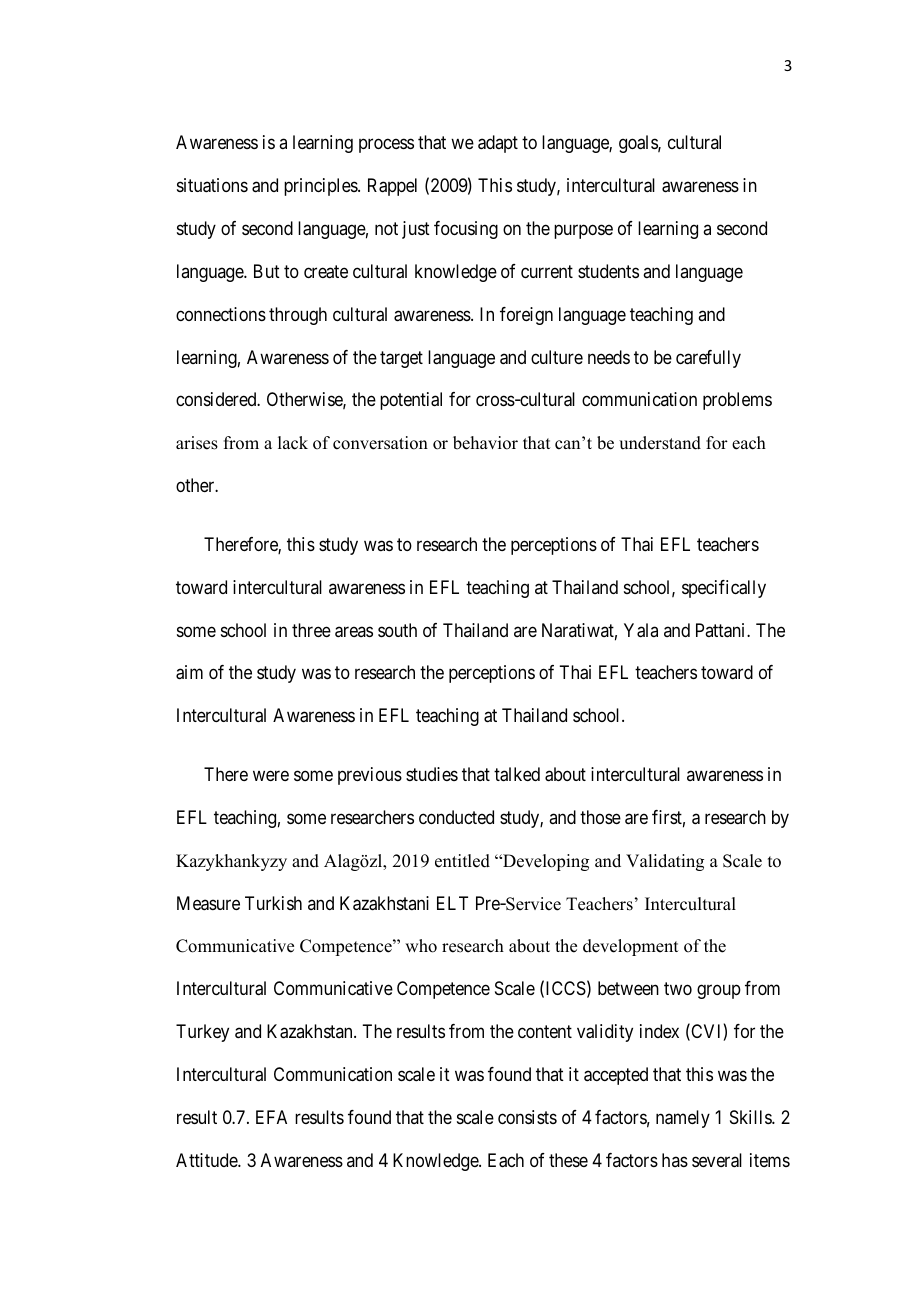 This image has height=1308, width=924. Describe the element at coordinates (311, 630) in the image. I see `three` at that location.
